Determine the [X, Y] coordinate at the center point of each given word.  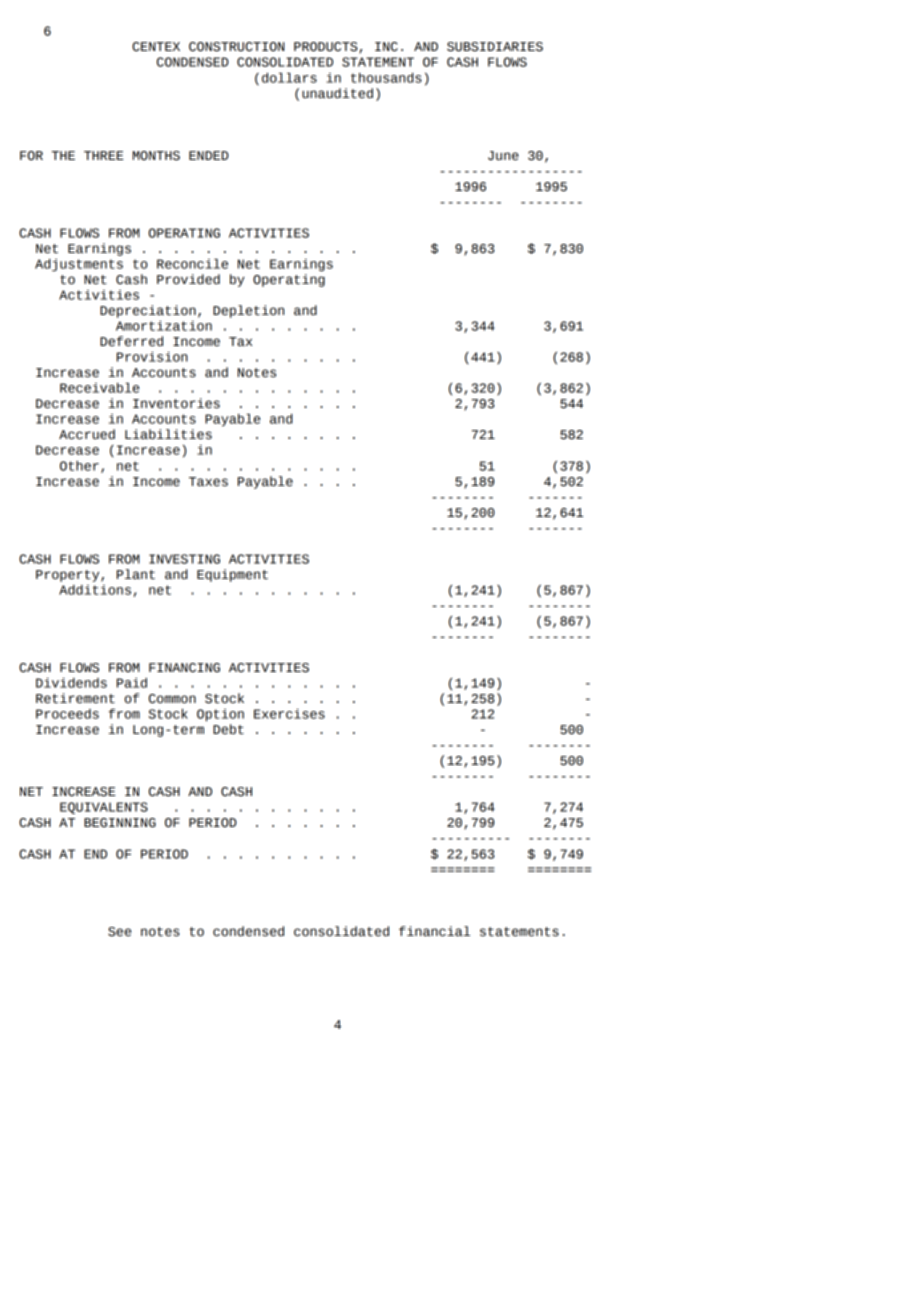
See [119, 932]
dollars [289, 78]
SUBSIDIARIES [495, 47]
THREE [104, 155]
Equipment [232, 575]
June [503, 156]
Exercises [289, 714]
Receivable [99, 388]
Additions [95, 590]
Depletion [248, 311]
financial [434, 931]
